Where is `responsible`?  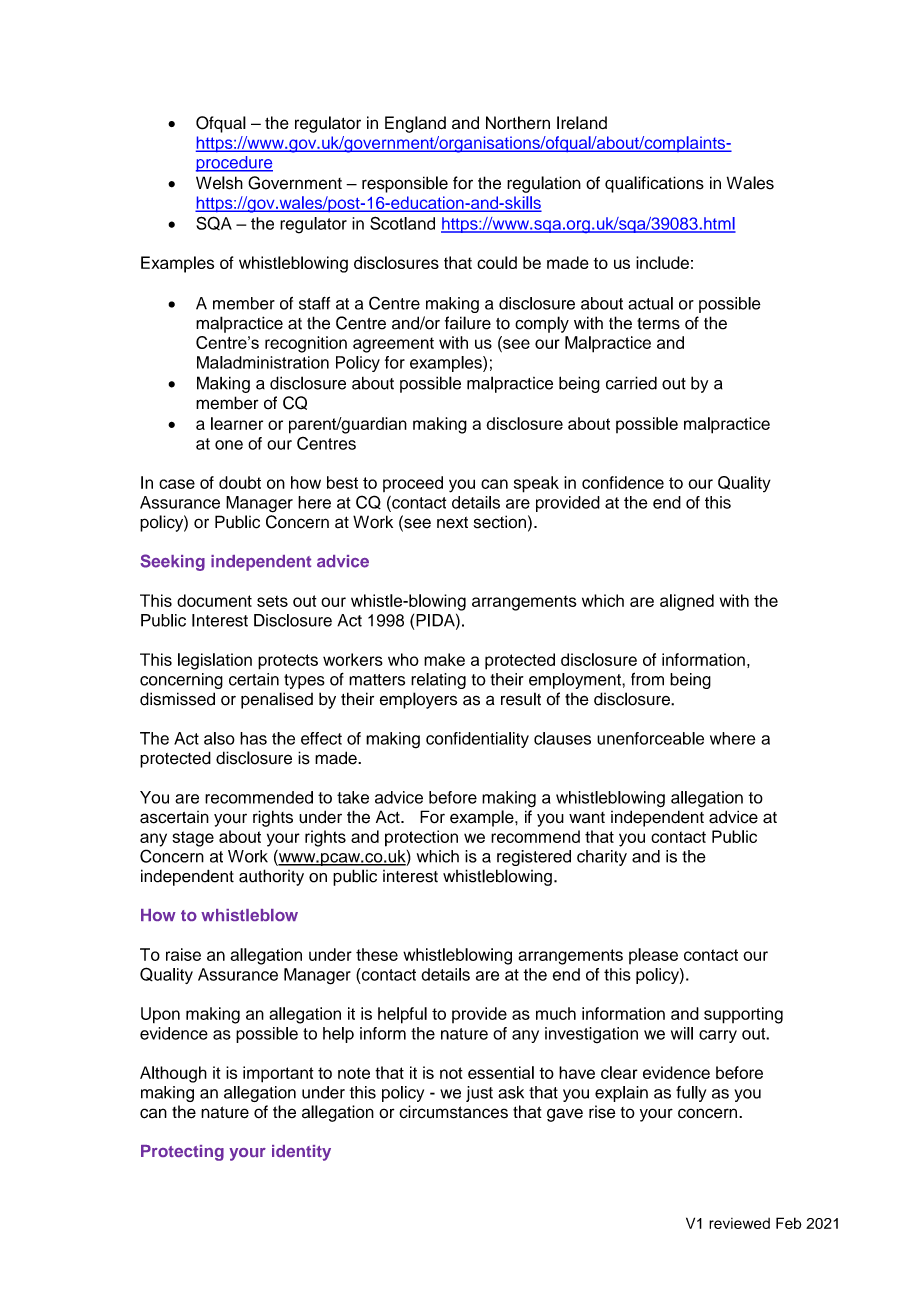 responsible is located at coordinates (405, 184).
